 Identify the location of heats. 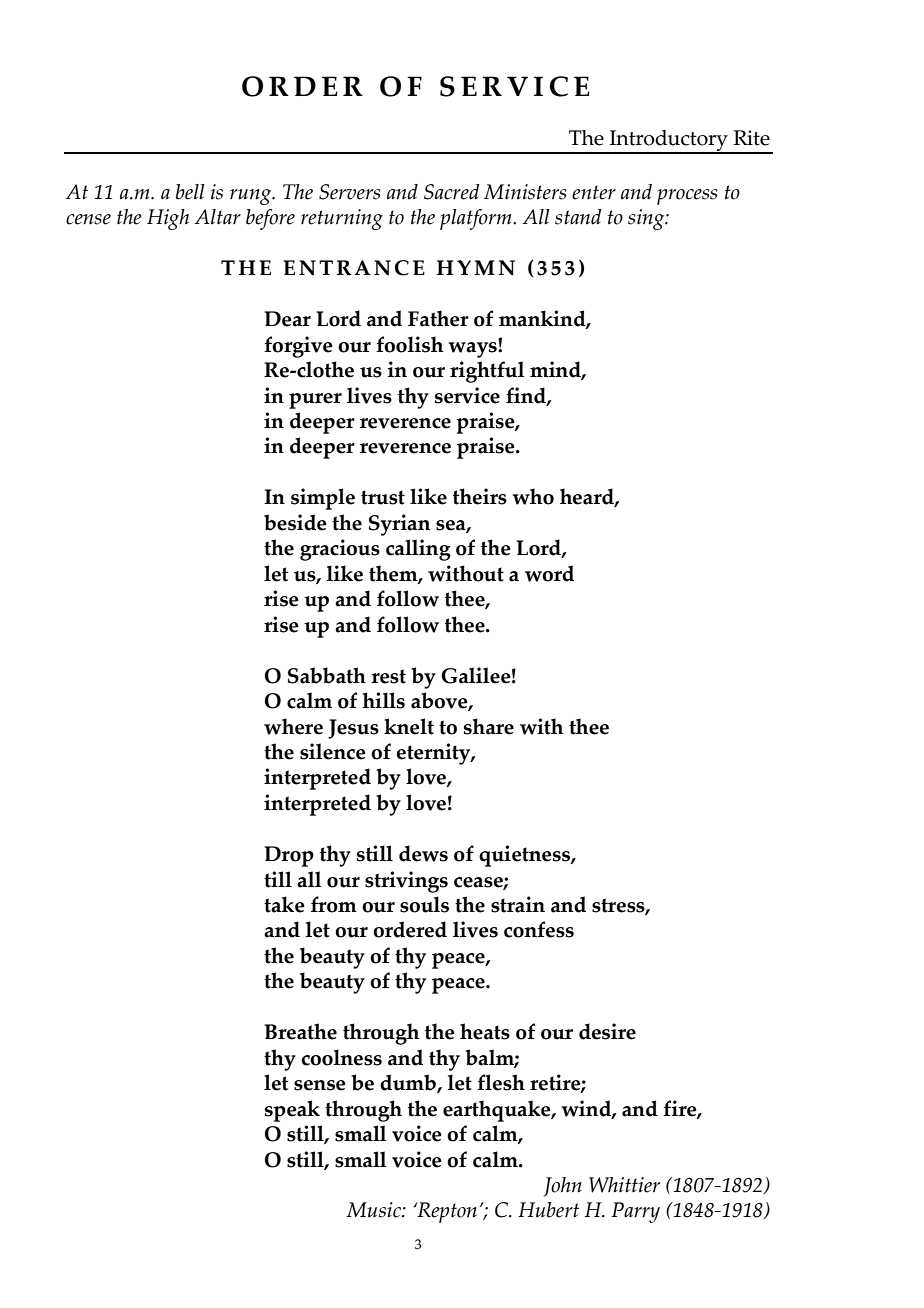
(485, 1031).
